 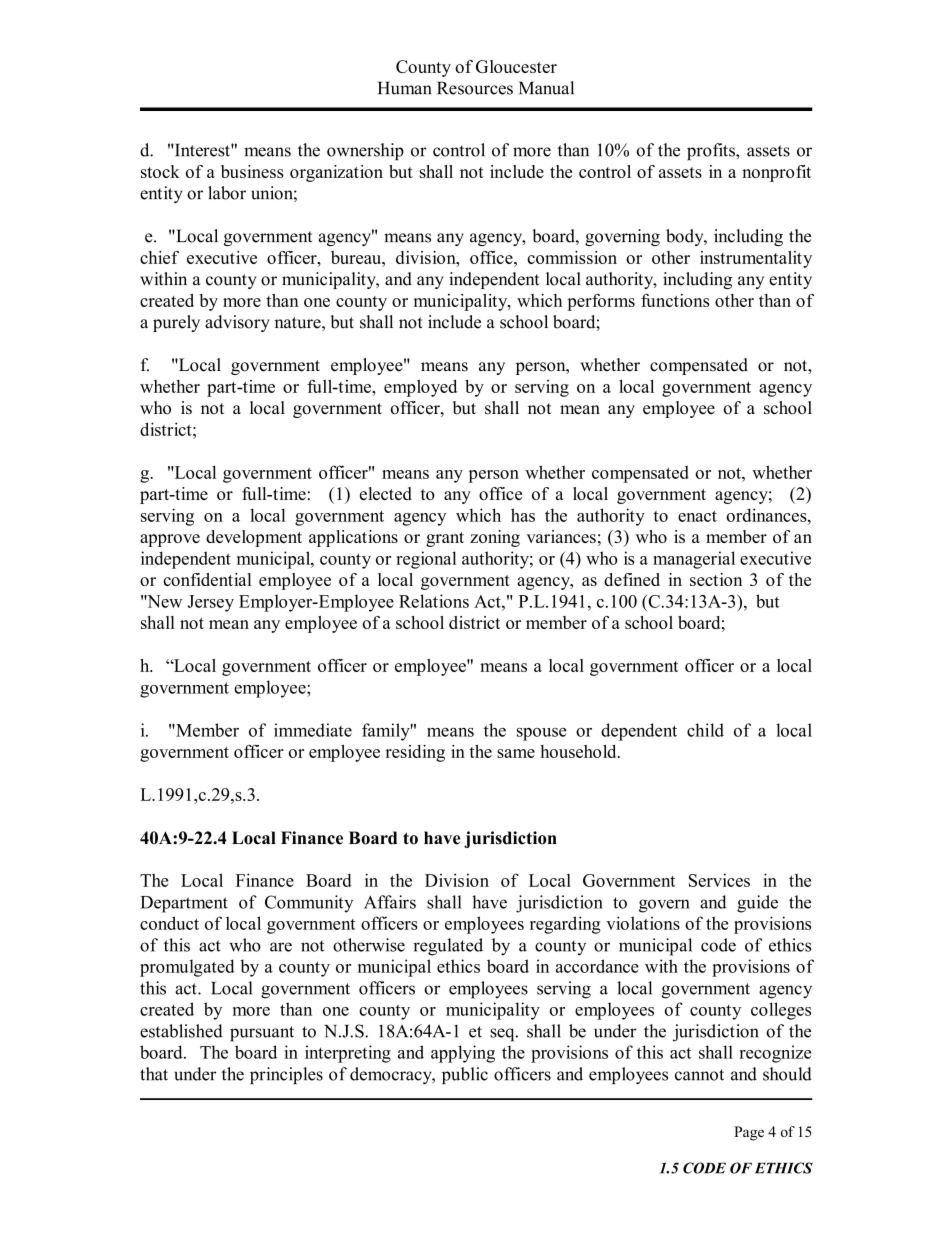 I want to click on enact, so click(x=697, y=516).
